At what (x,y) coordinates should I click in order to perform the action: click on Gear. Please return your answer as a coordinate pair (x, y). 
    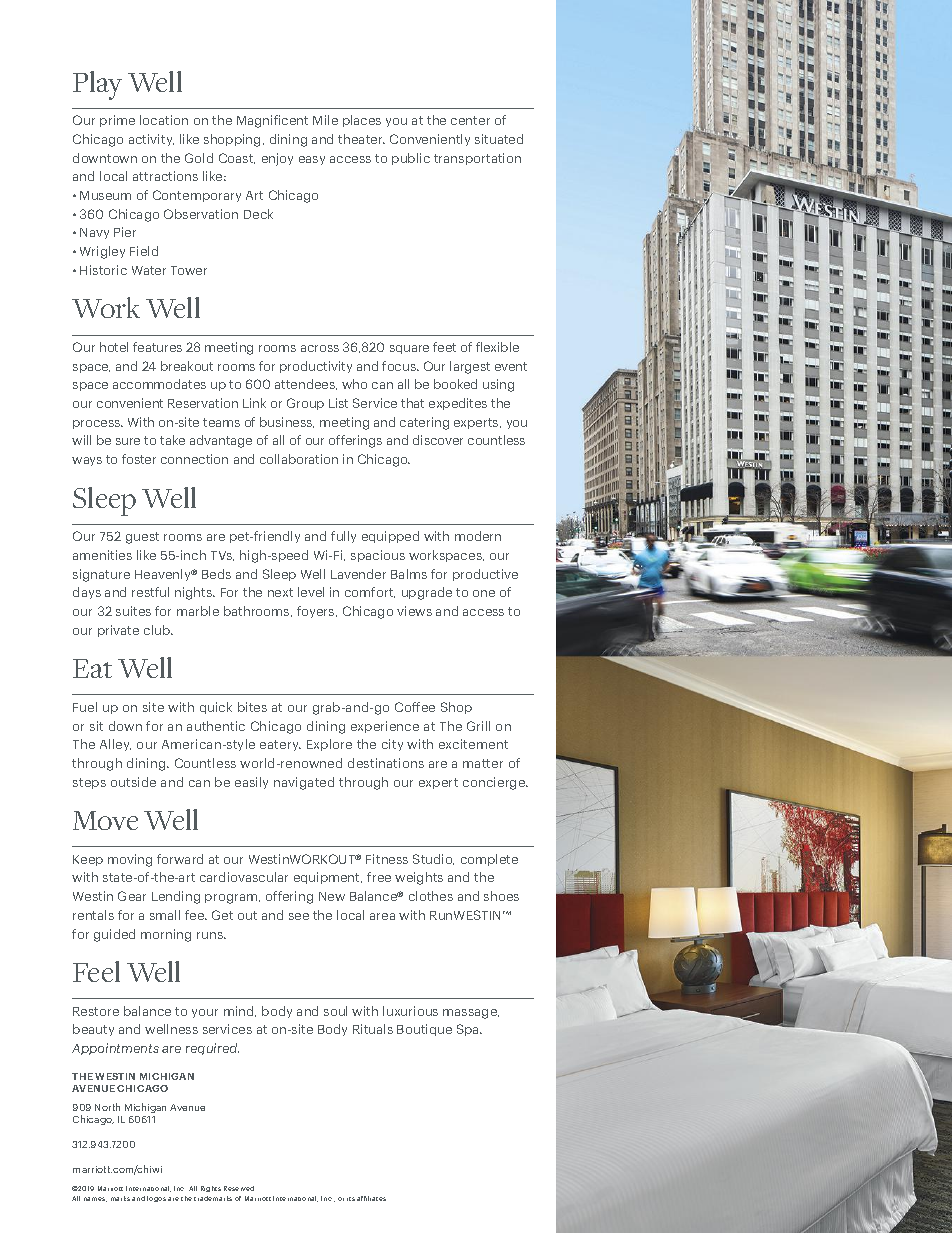
    Looking at the image, I should click on (132, 896).
